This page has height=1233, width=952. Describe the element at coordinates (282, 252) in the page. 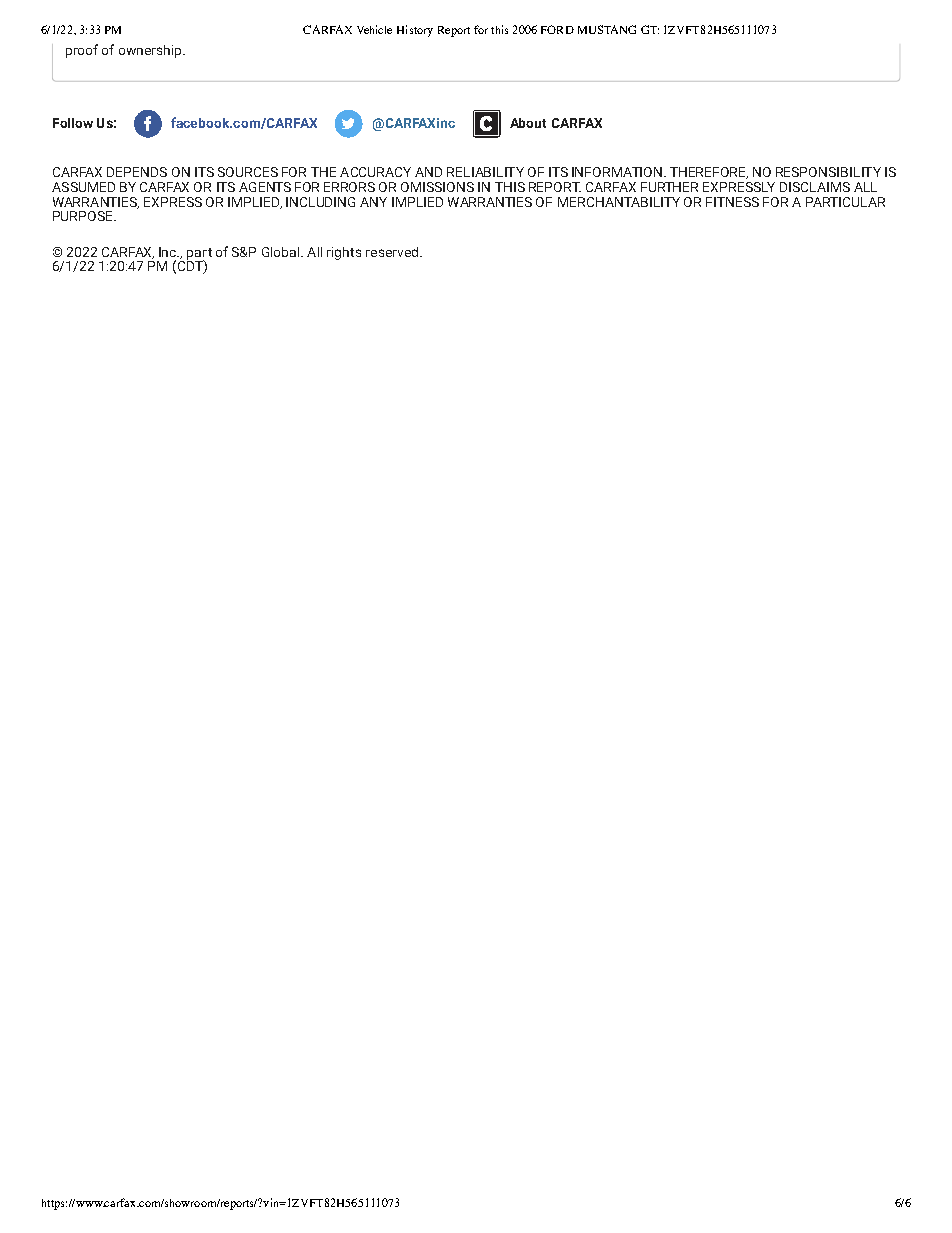

I see `Global` at that location.
